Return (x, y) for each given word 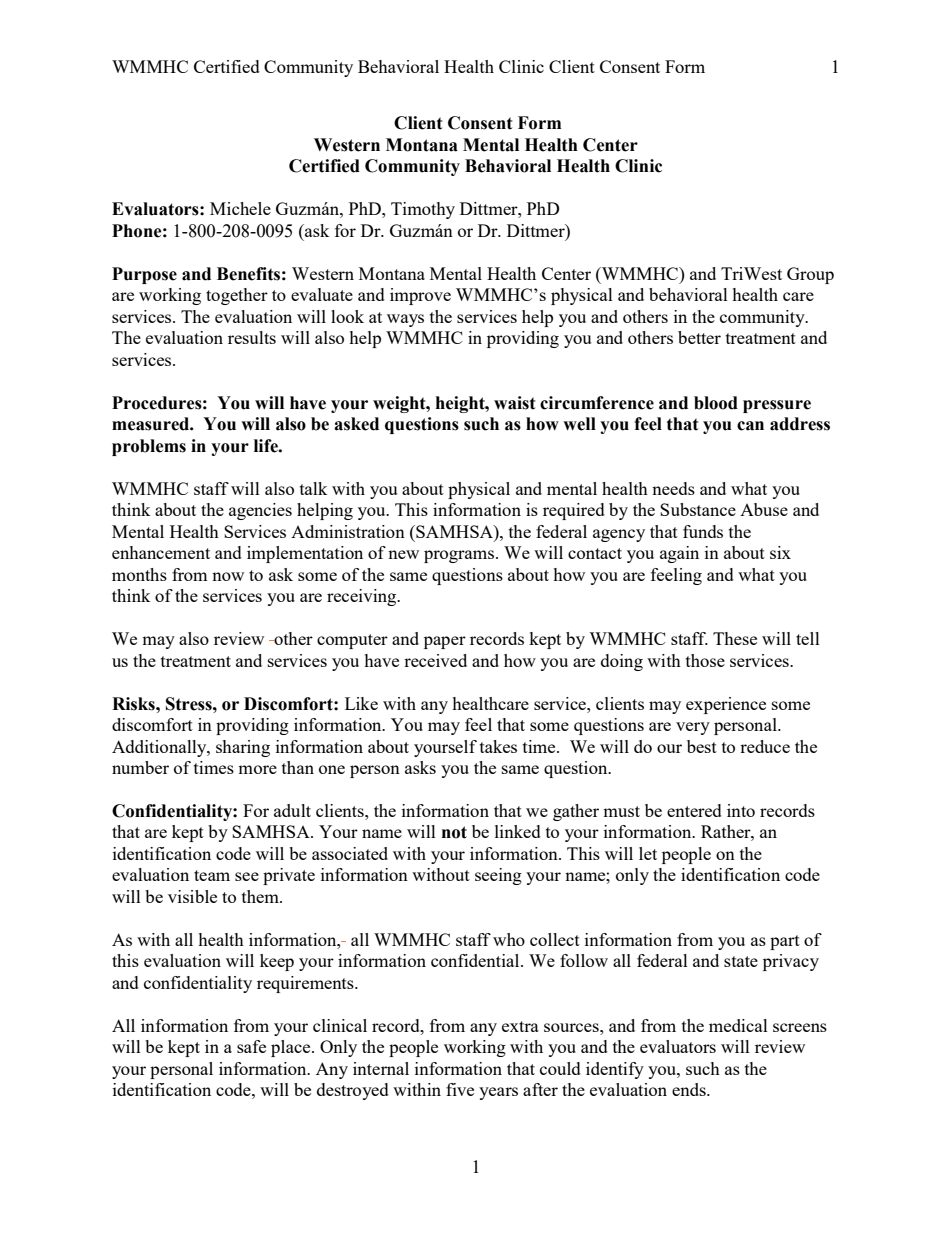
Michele (240, 208)
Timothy (423, 210)
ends (690, 1089)
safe (251, 1046)
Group (810, 275)
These (735, 638)
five (460, 1089)
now (228, 576)
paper (445, 642)
